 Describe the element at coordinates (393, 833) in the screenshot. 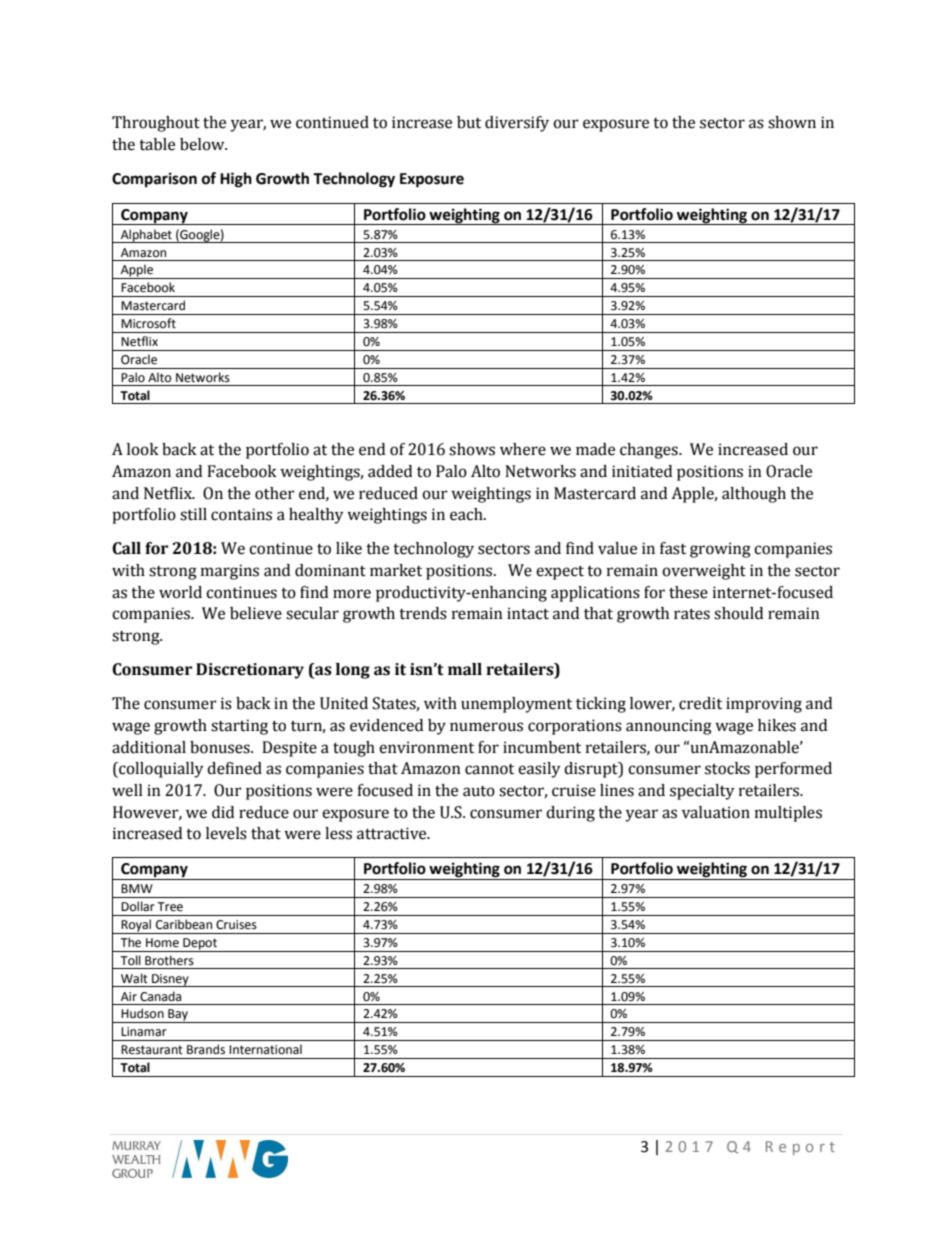

I see `attractive` at that location.
